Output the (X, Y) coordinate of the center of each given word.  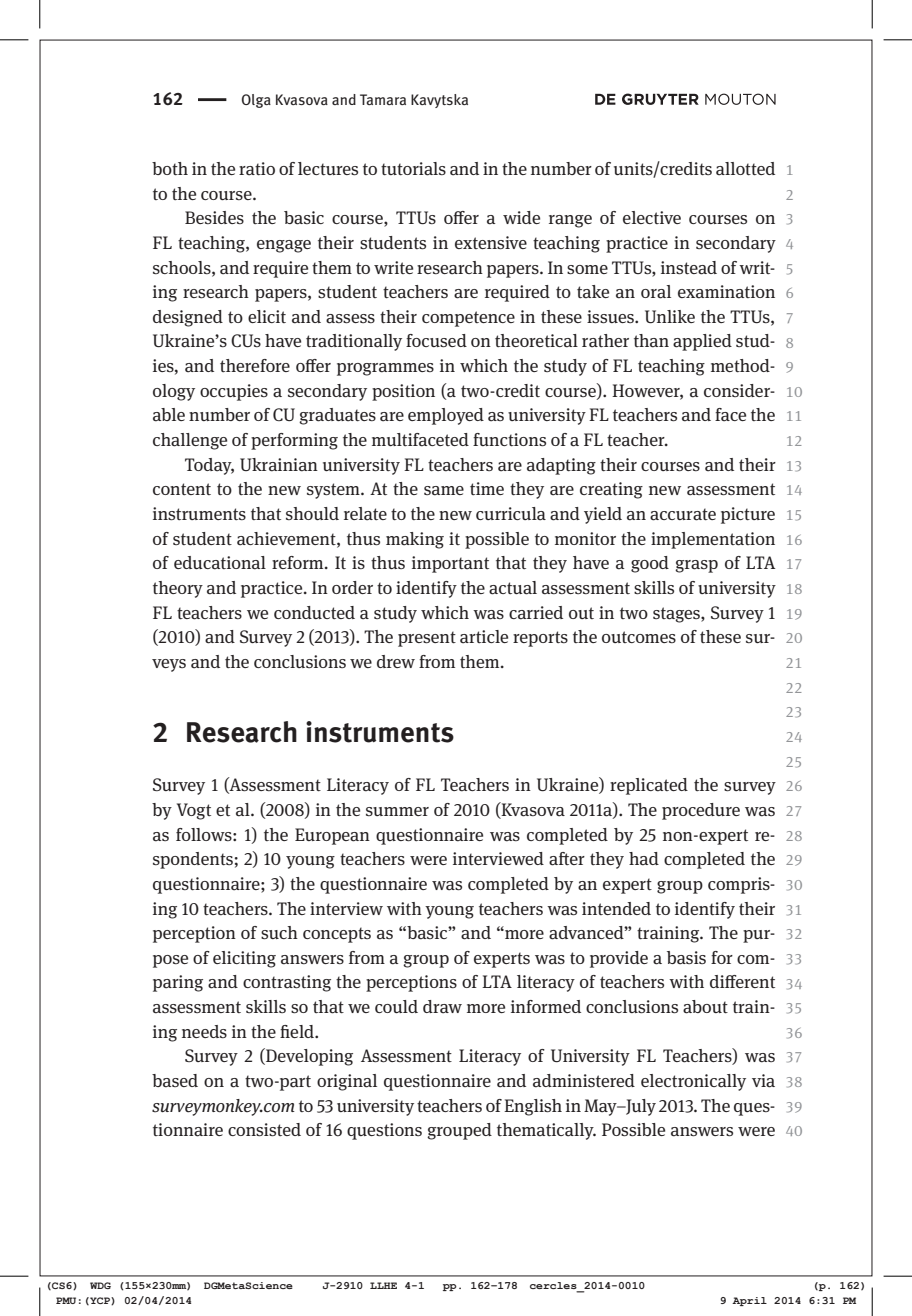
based (175, 1081)
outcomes (639, 637)
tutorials (413, 169)
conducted (314, 612)
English (533, 1107)
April (749, 1301)
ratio (257, 169)
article (484, 637)
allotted (745, 169)
